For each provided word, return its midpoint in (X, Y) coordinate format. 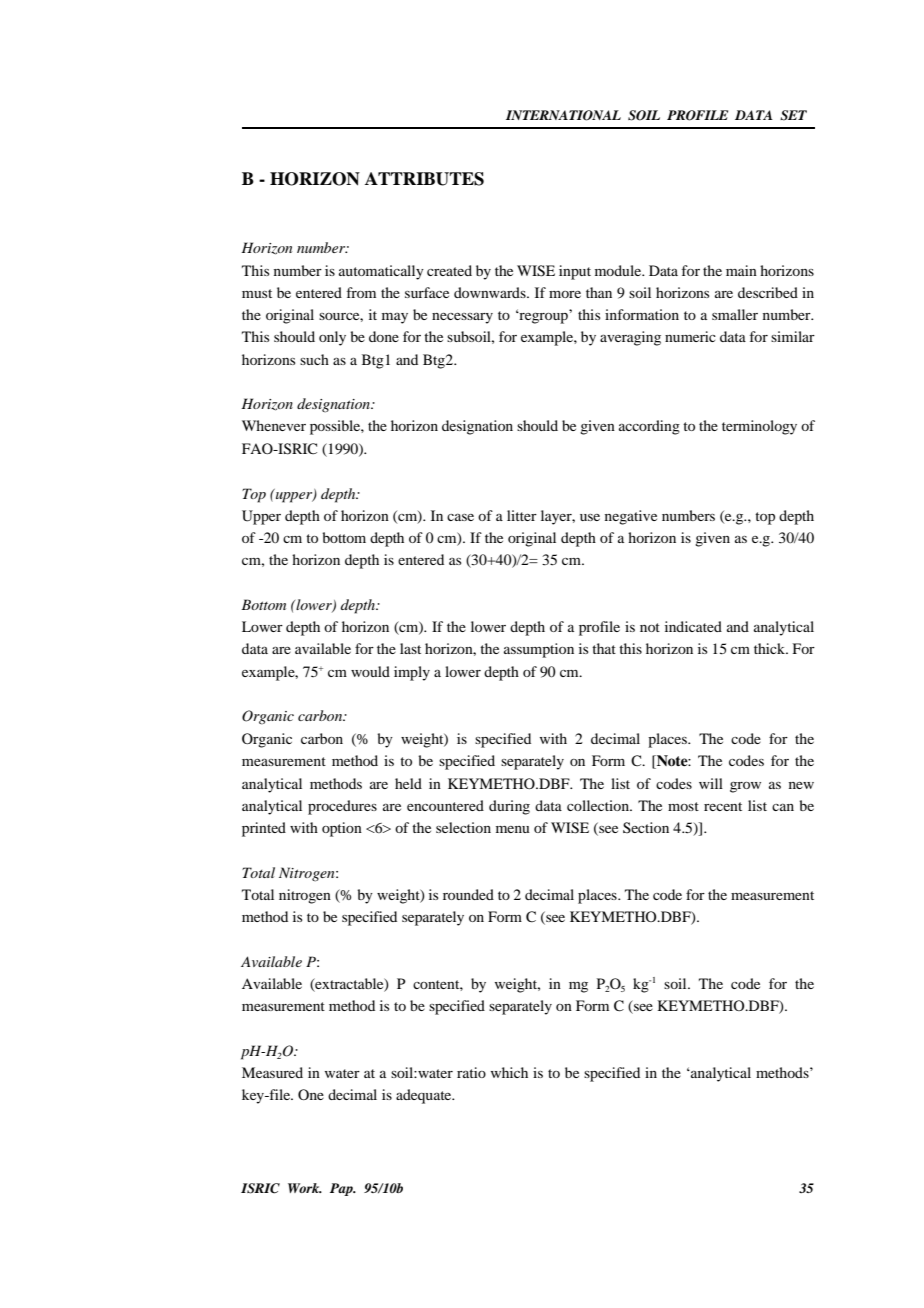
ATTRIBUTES (424, 179)
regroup (542, 317)
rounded (468, 894)
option (342, 829)
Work (305, 1188)
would (370, 671)
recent (723, 806)
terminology (759, 427)
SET (793, 115)
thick (771, 648)
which (509, 1072)
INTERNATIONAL (563, 115)
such (314, 359)
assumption (539, 650)
